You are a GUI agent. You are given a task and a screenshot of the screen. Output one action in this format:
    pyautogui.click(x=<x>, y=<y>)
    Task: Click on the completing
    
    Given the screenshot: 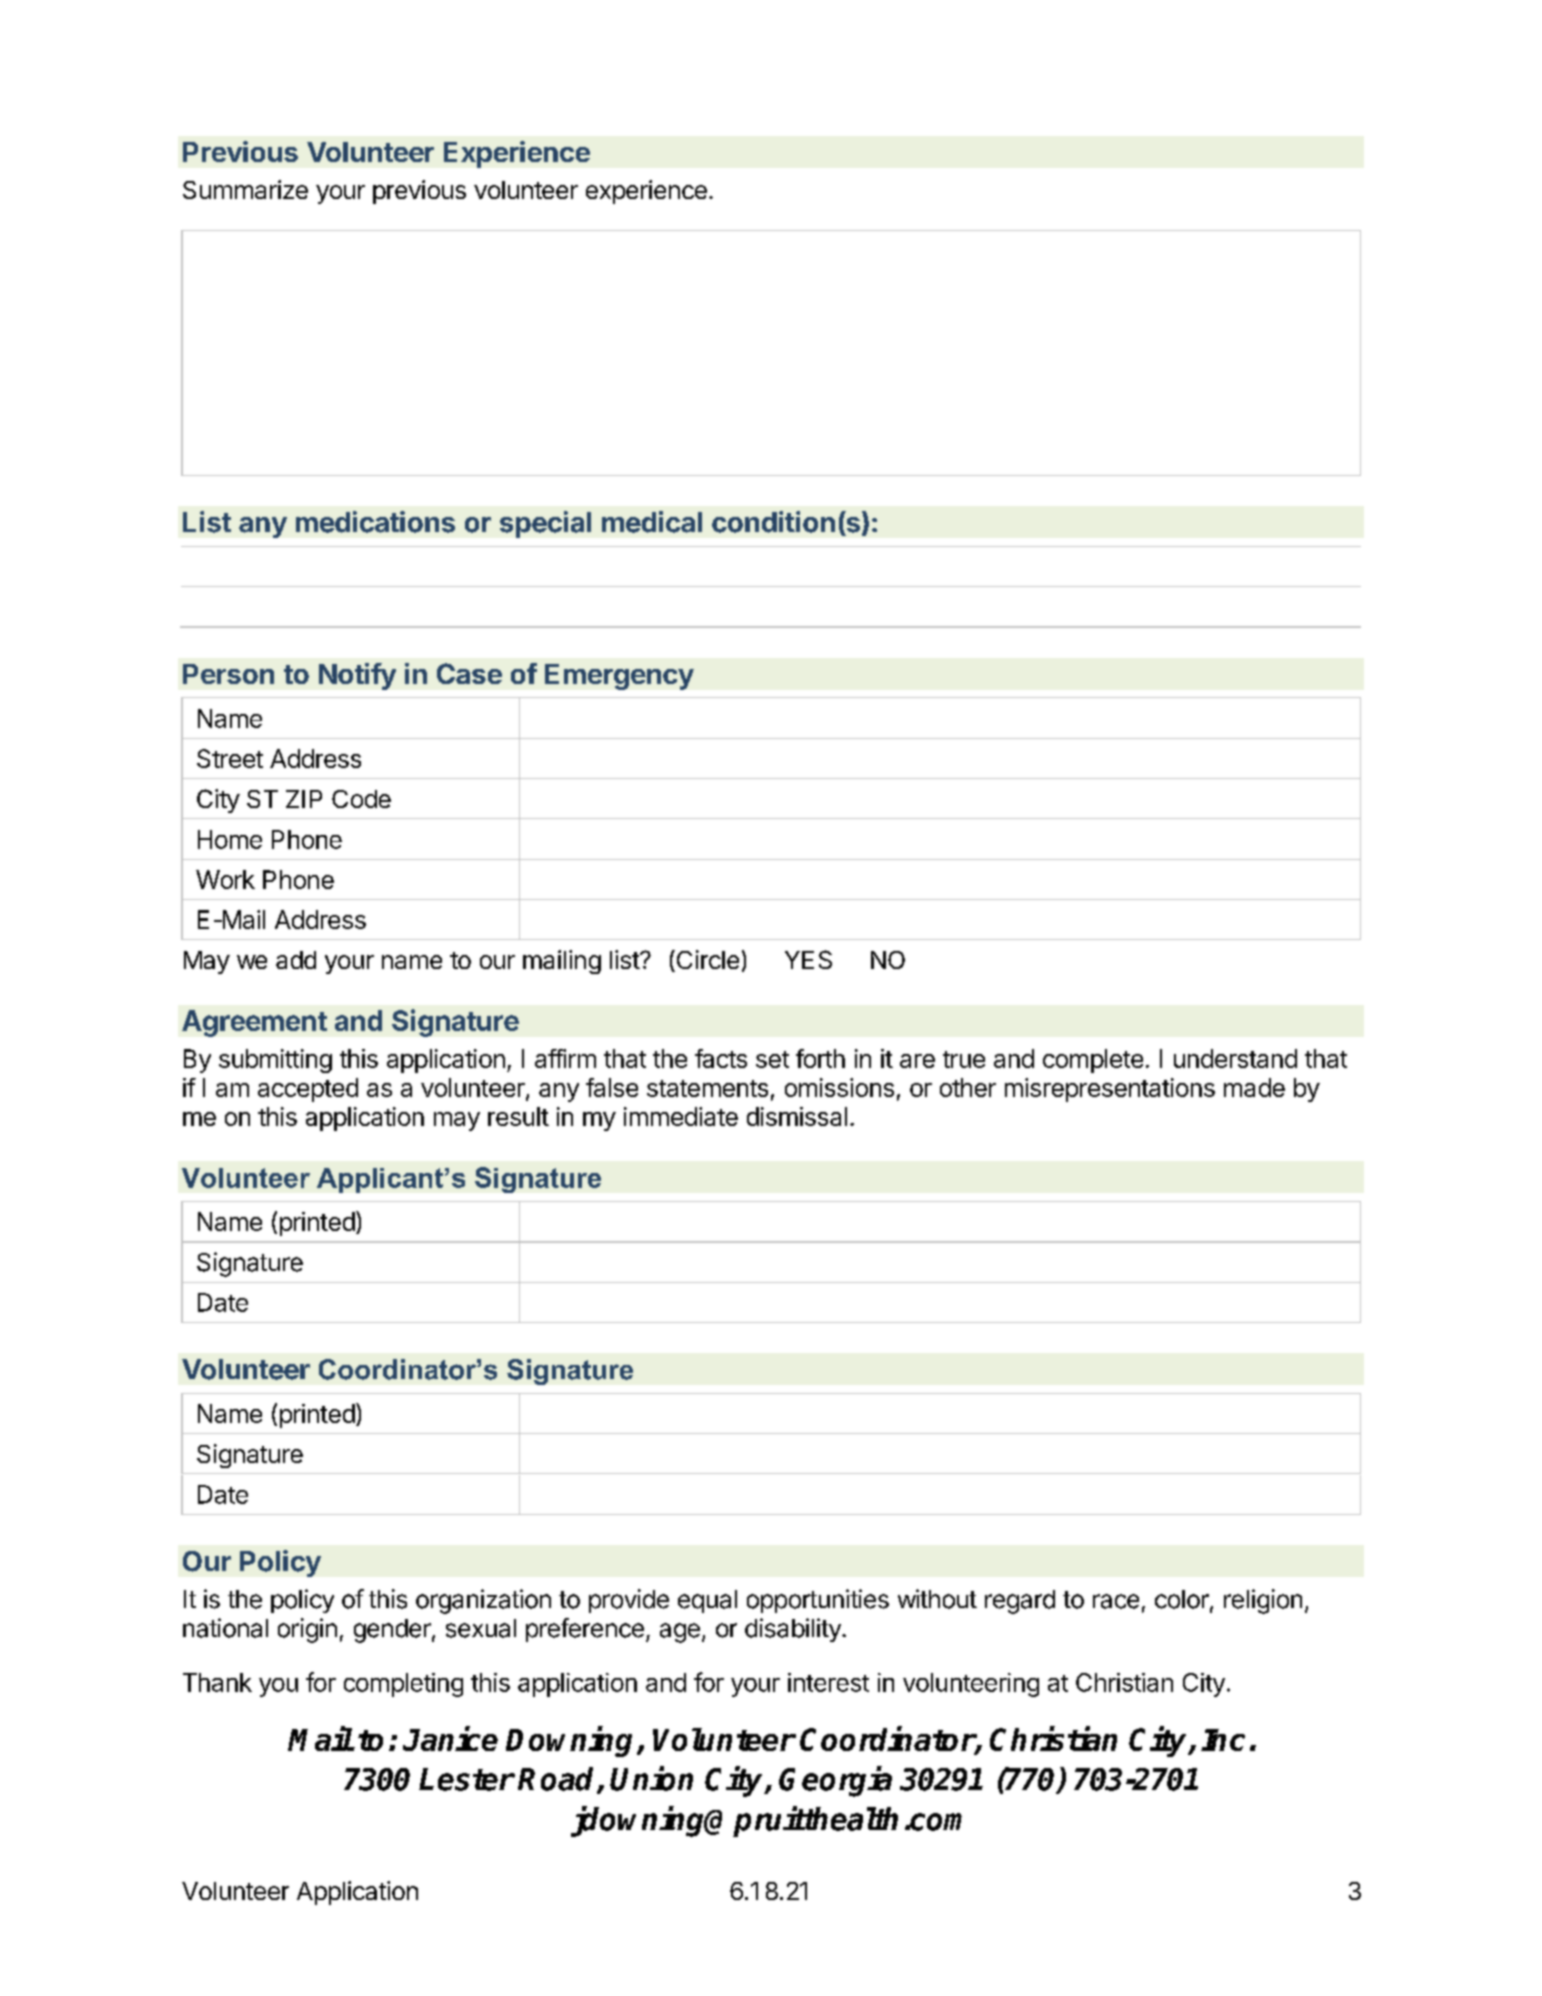 What is the action you would take?
    pyautogui.click(x=403, y=1685)
